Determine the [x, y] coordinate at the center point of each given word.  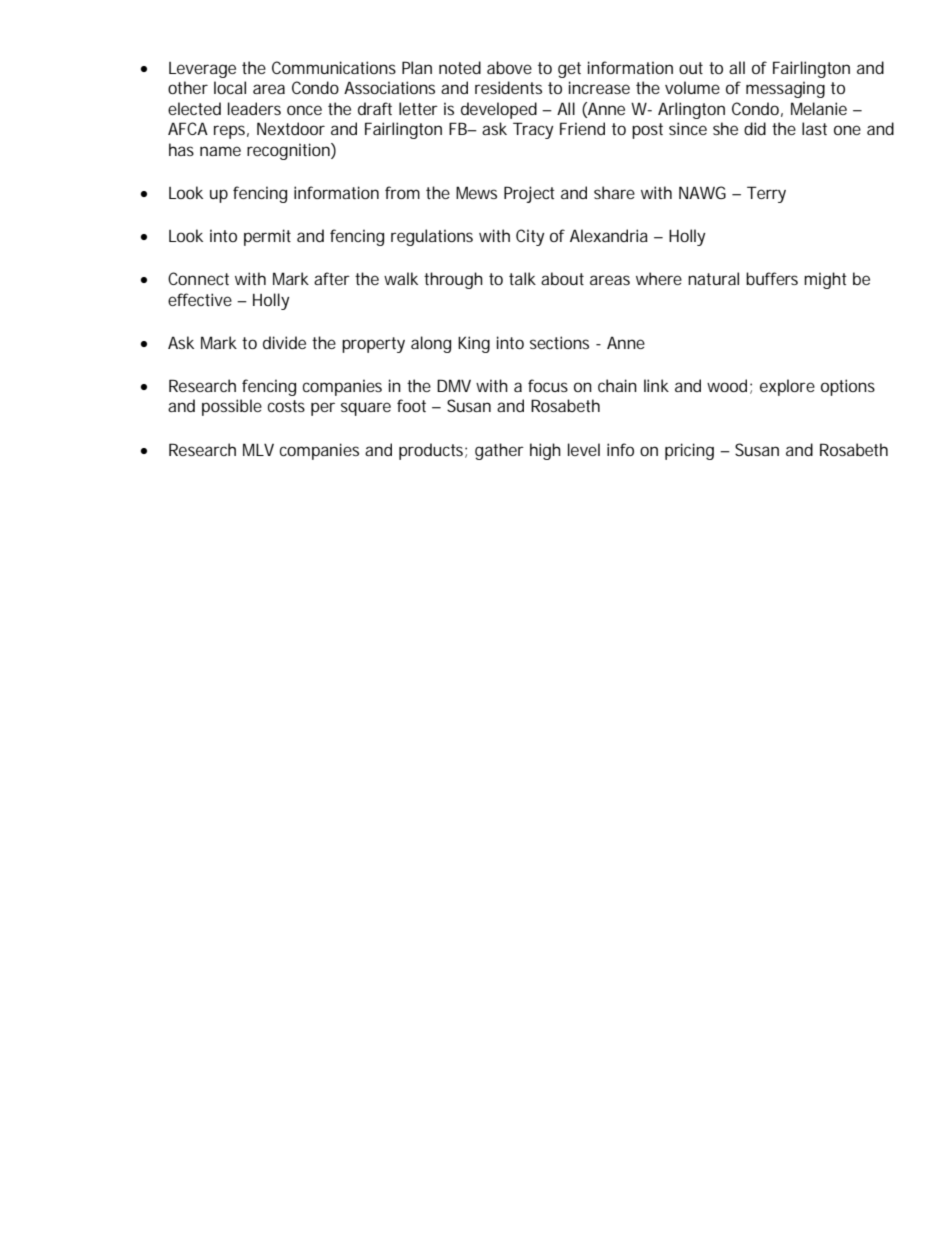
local [230, 87]
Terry [766, 194]
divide [284, 342]
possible [232, 407]
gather [499, 451]
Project [529, 194]
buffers [772, 278]
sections [559, 342]
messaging [785, 89]
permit [267, 237]
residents [508, 87]
